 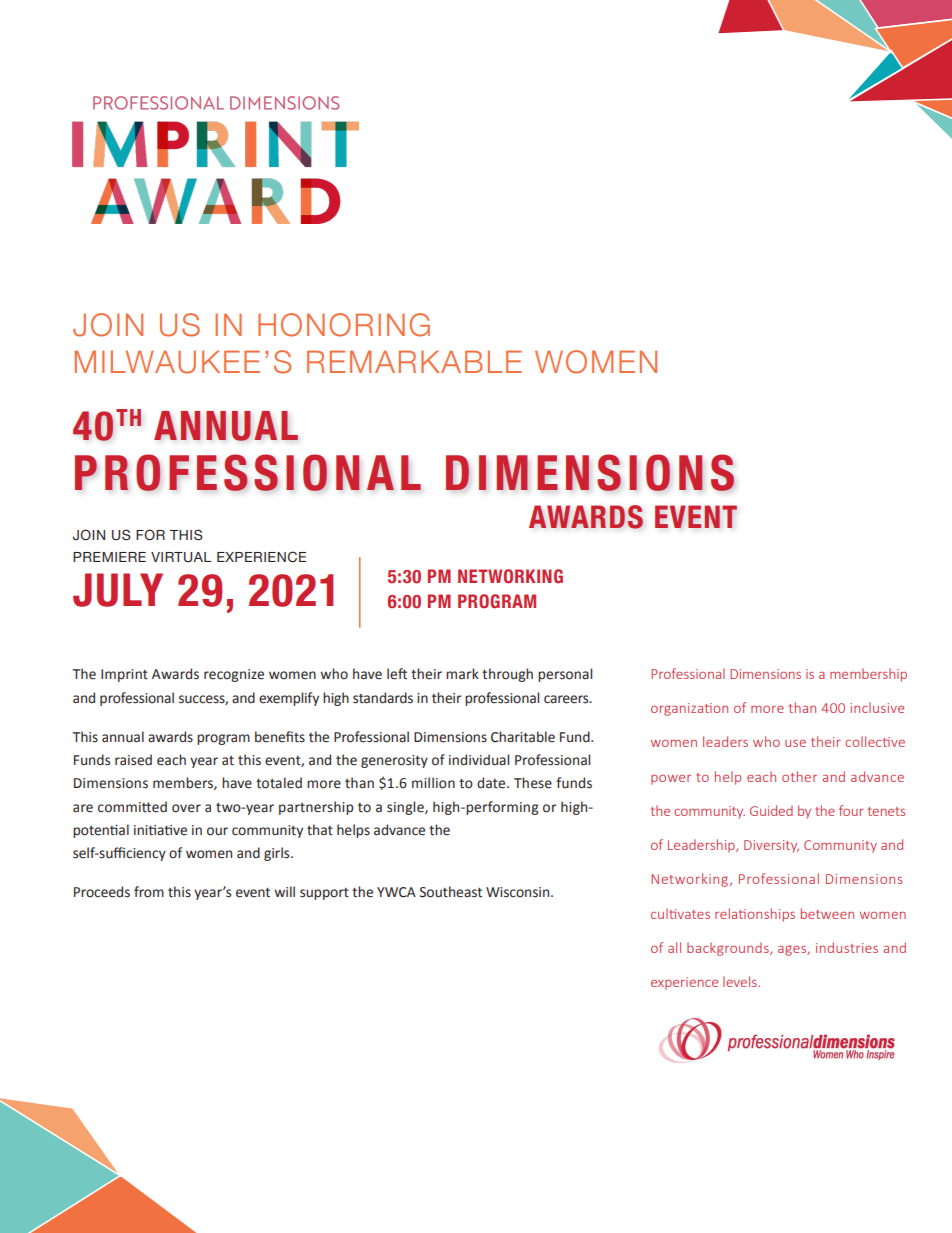 What do you see at coordinates (181, 557) in the document?
I see `VIRTUAL` at bounding box center [181, 557].
